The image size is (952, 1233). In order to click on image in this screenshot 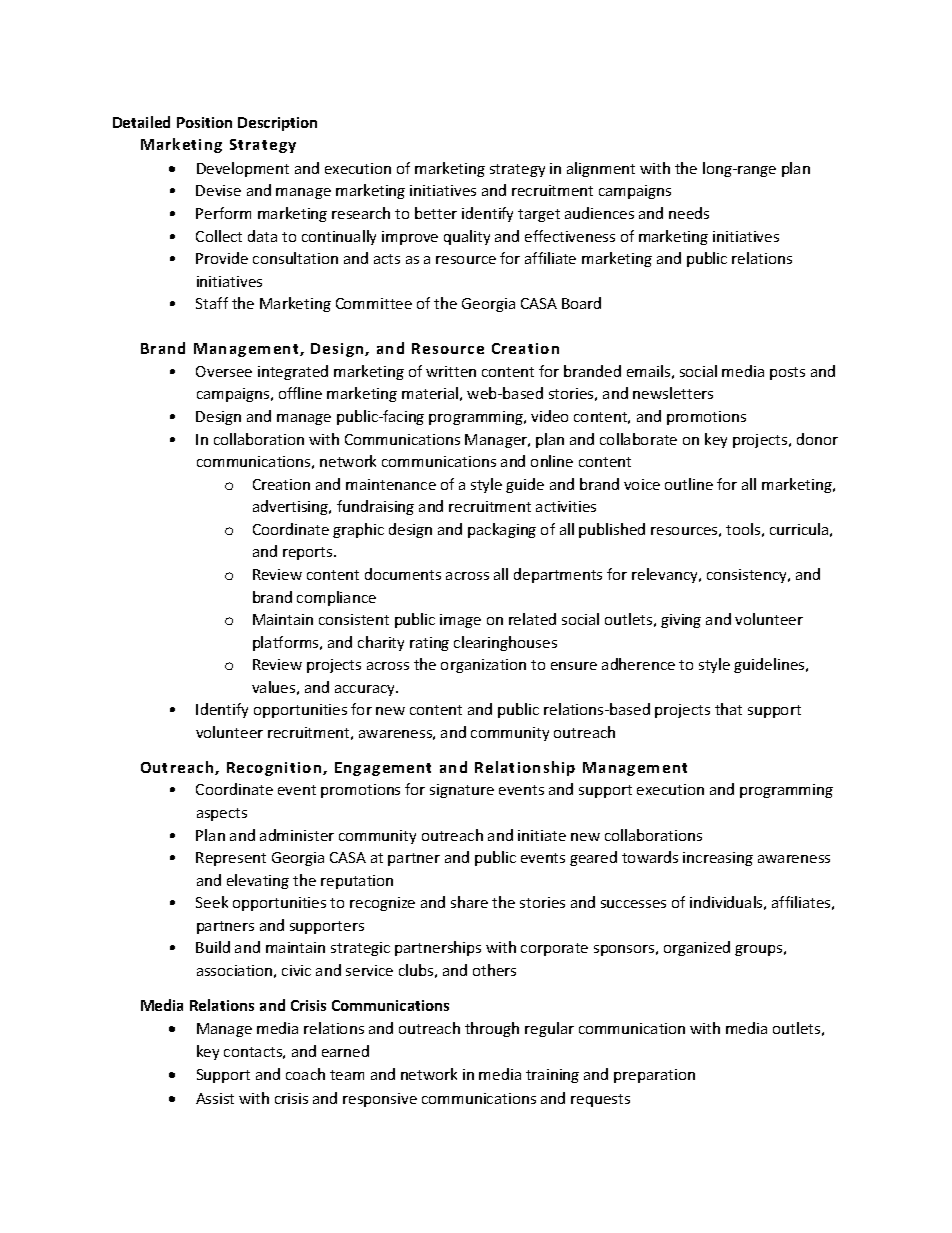, I will do `click(460, 621)`.
